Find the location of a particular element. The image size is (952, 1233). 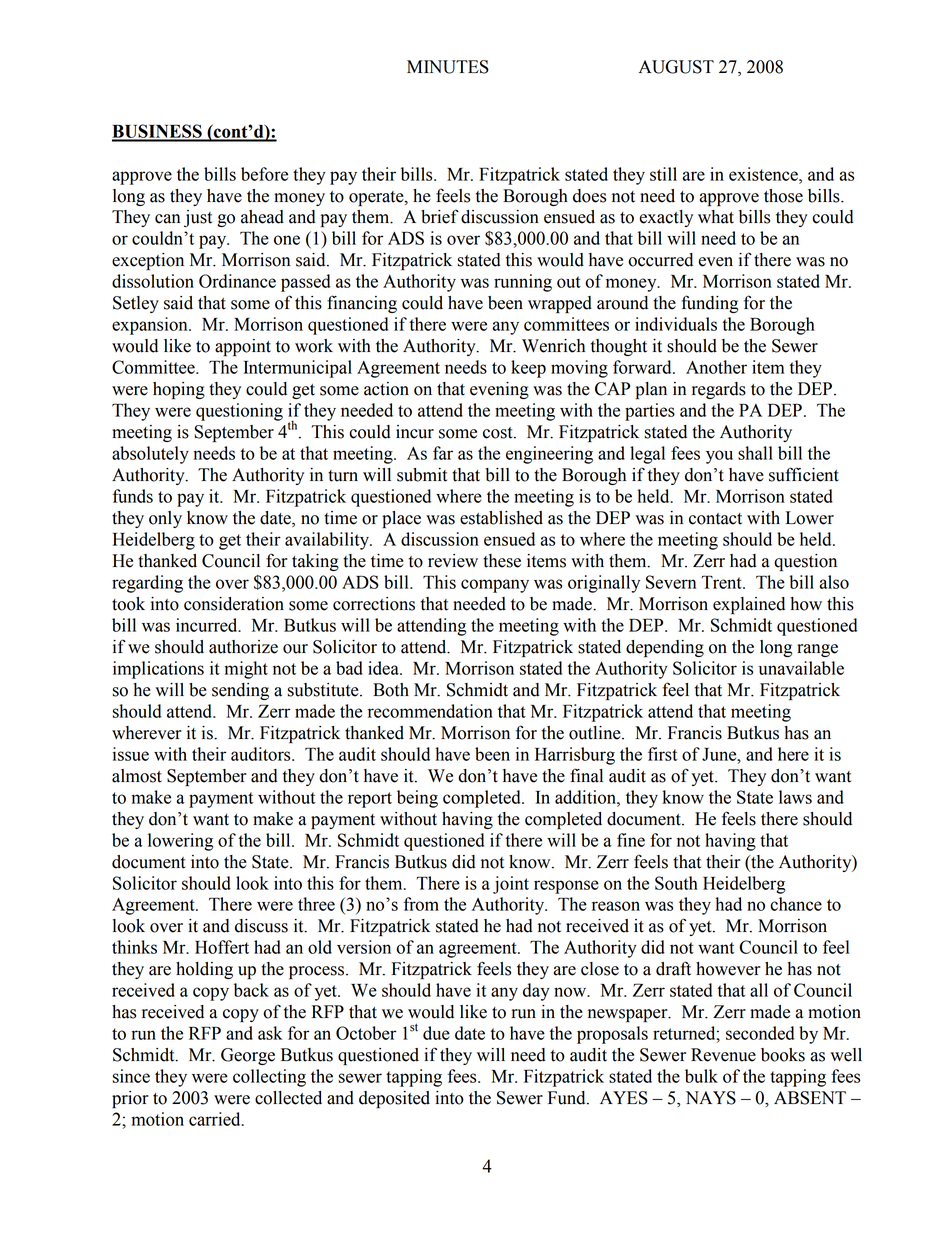

laws is located at coordinates (795, 797).
